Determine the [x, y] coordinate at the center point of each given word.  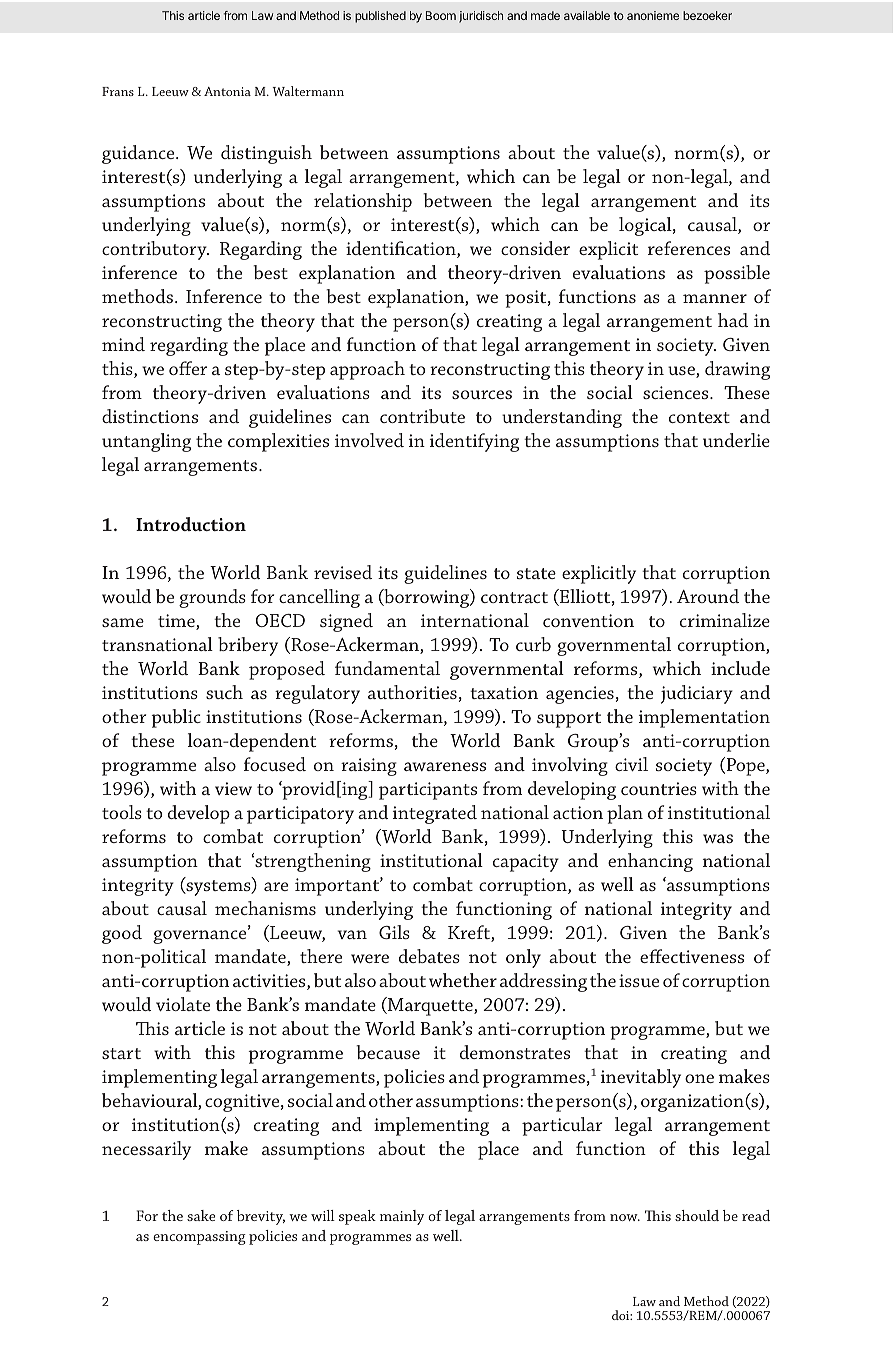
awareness [445, 766]
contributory [155, 250]
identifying [474, 442]
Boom [441, 15]
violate [183, 1004]
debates [429, 956]
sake [201, 1215]
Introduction [191, 524]
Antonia [227, 91]
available [587, 15]
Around [708, 596]
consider [535, 248]
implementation [704, 718]
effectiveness [692, 956]
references [689, 248]
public [176, 718]
